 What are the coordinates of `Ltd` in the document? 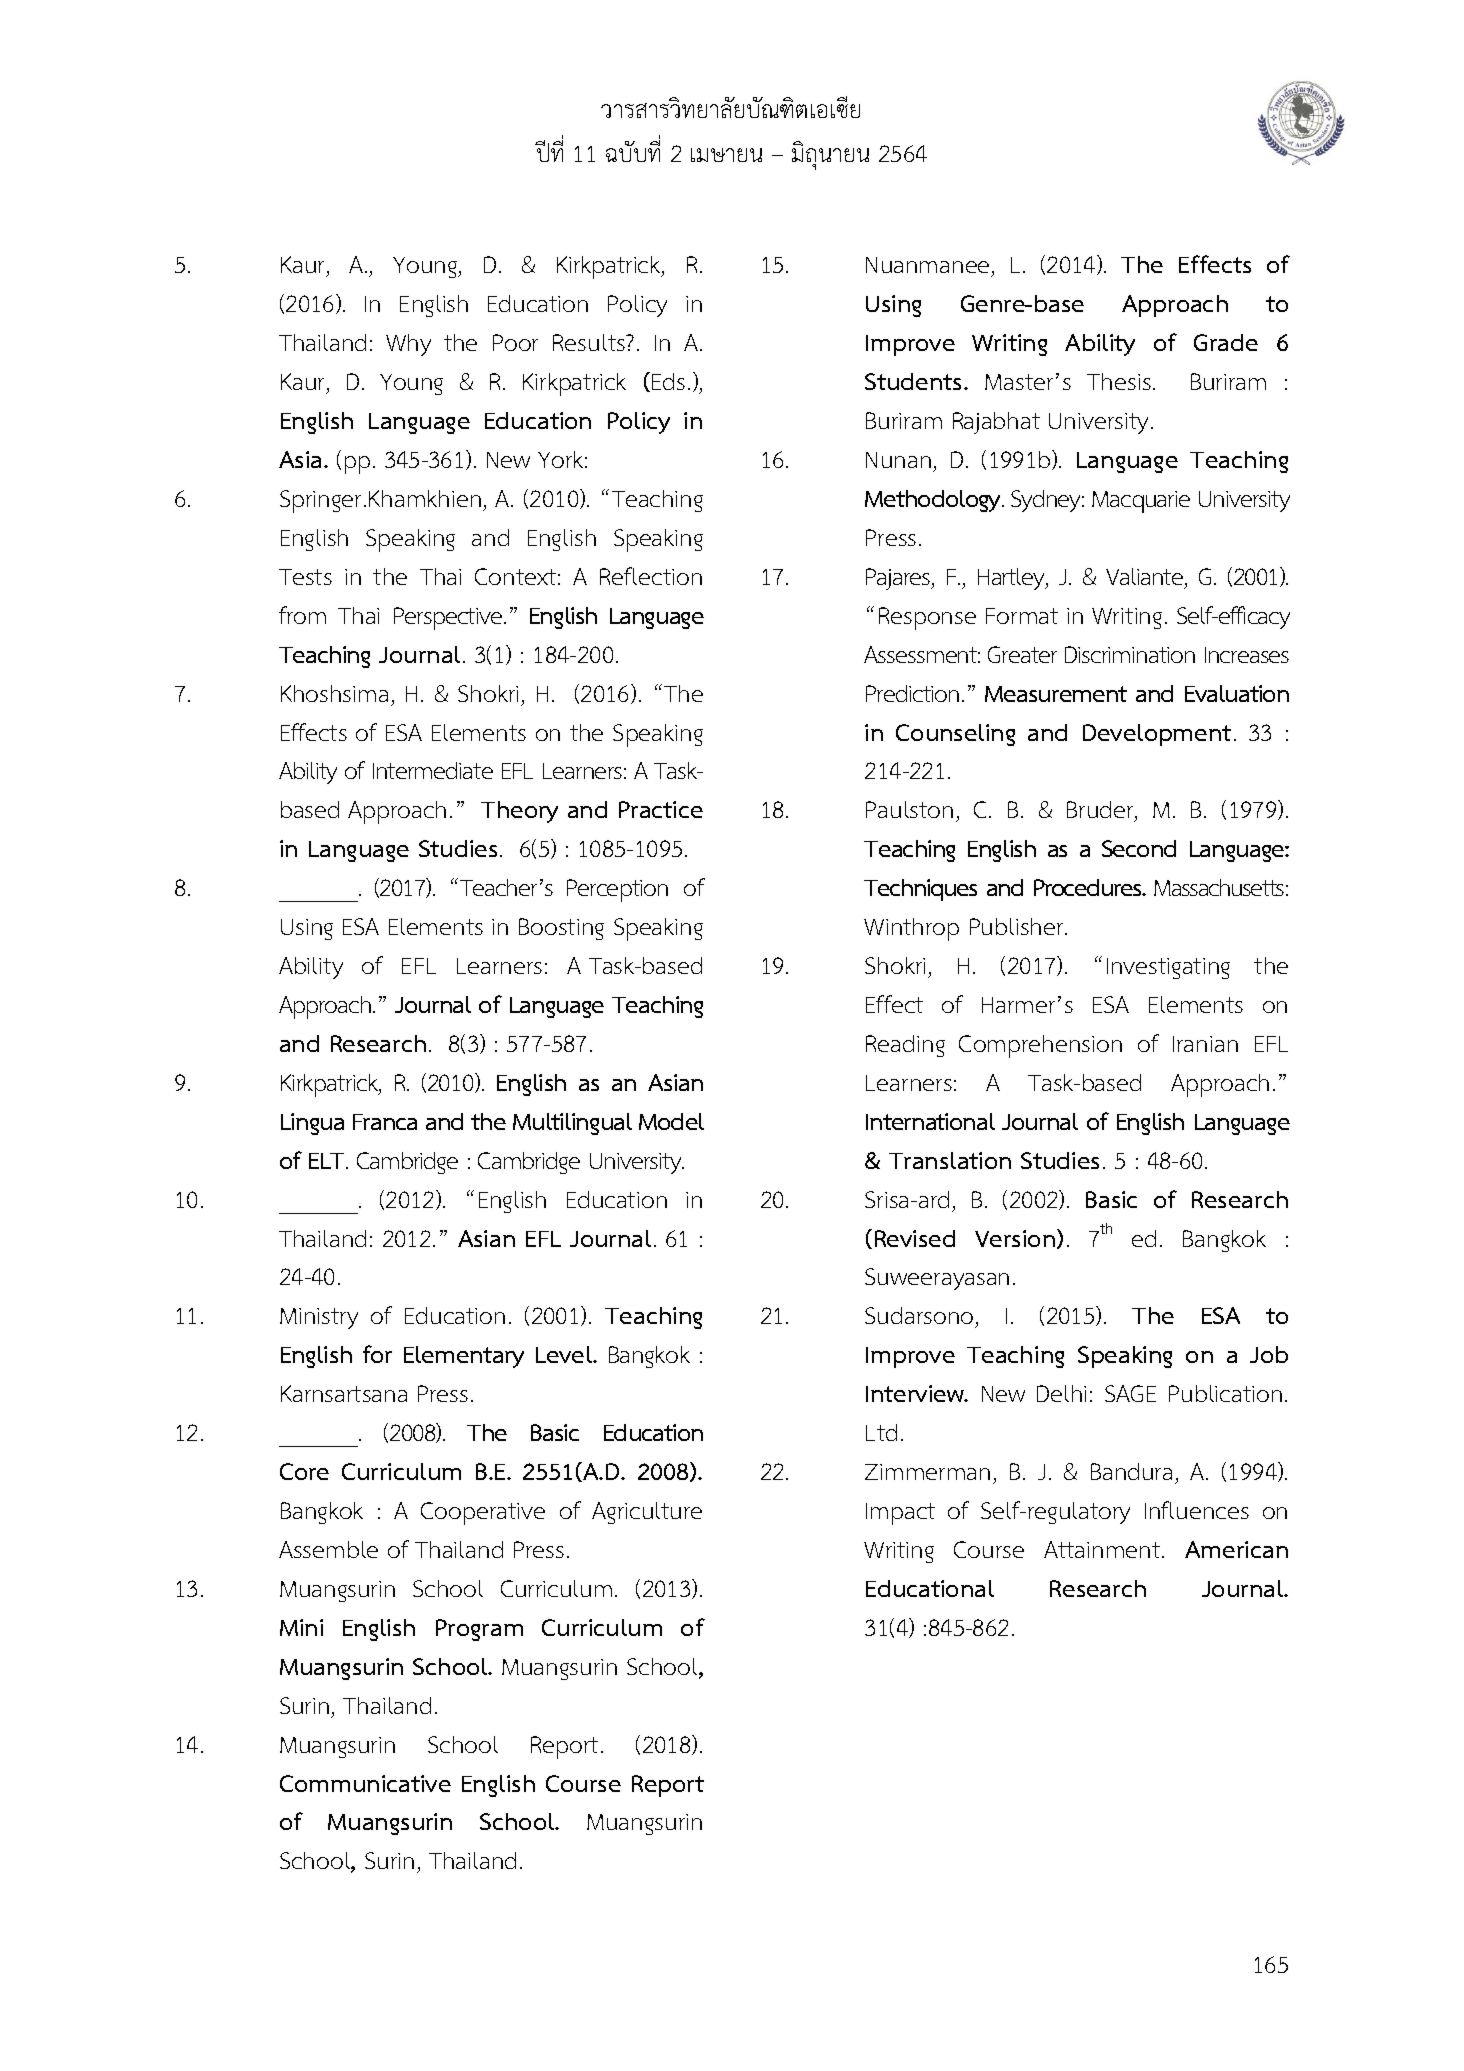 It's located at (881, 1432).
